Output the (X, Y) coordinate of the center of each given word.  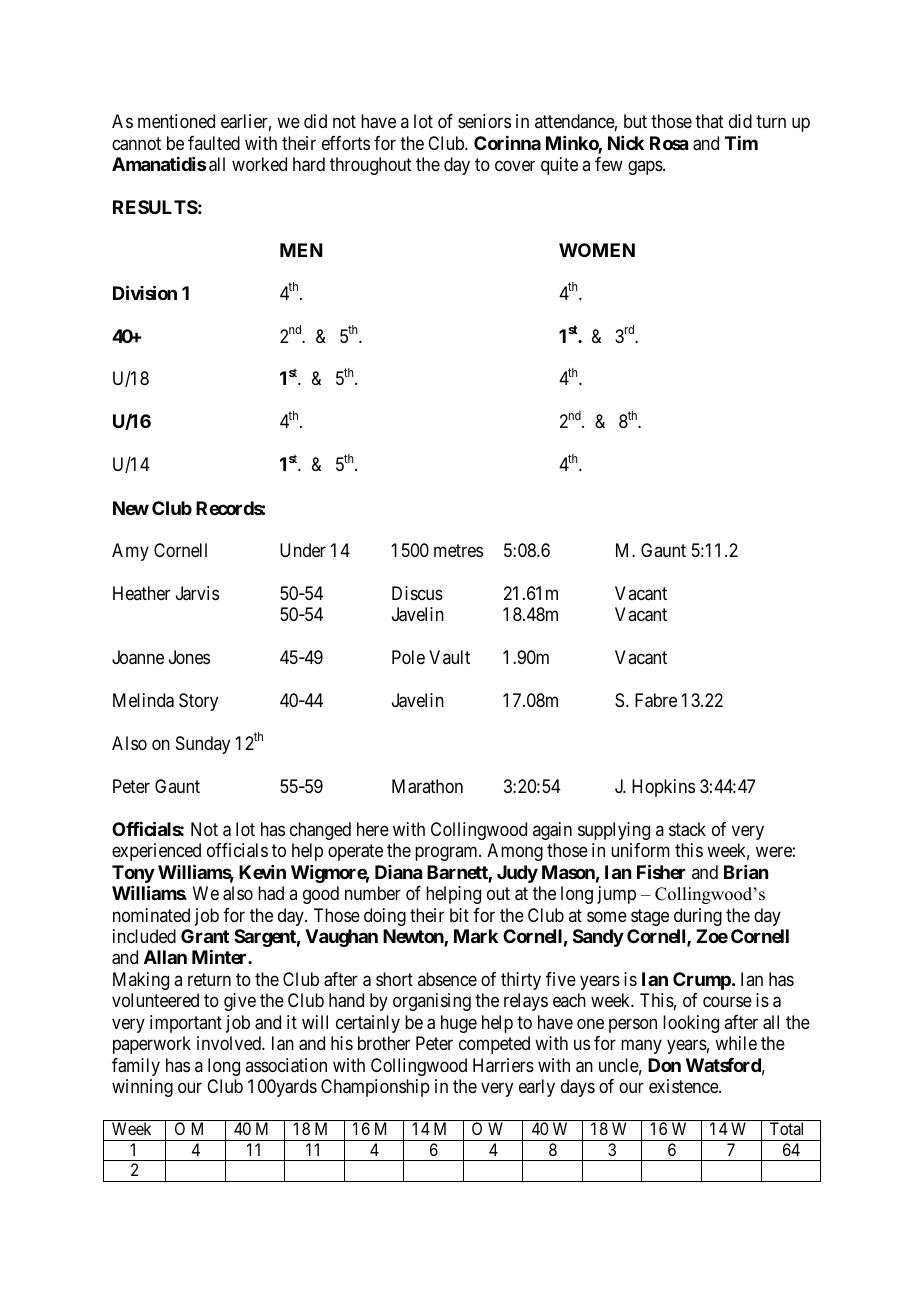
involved (230, 1043)
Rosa (669, 143)
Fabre (656, 700)
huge (459, 1024)
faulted (214, 143)
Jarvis (197, 593)
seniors (484, 121)
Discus (417, 593)
